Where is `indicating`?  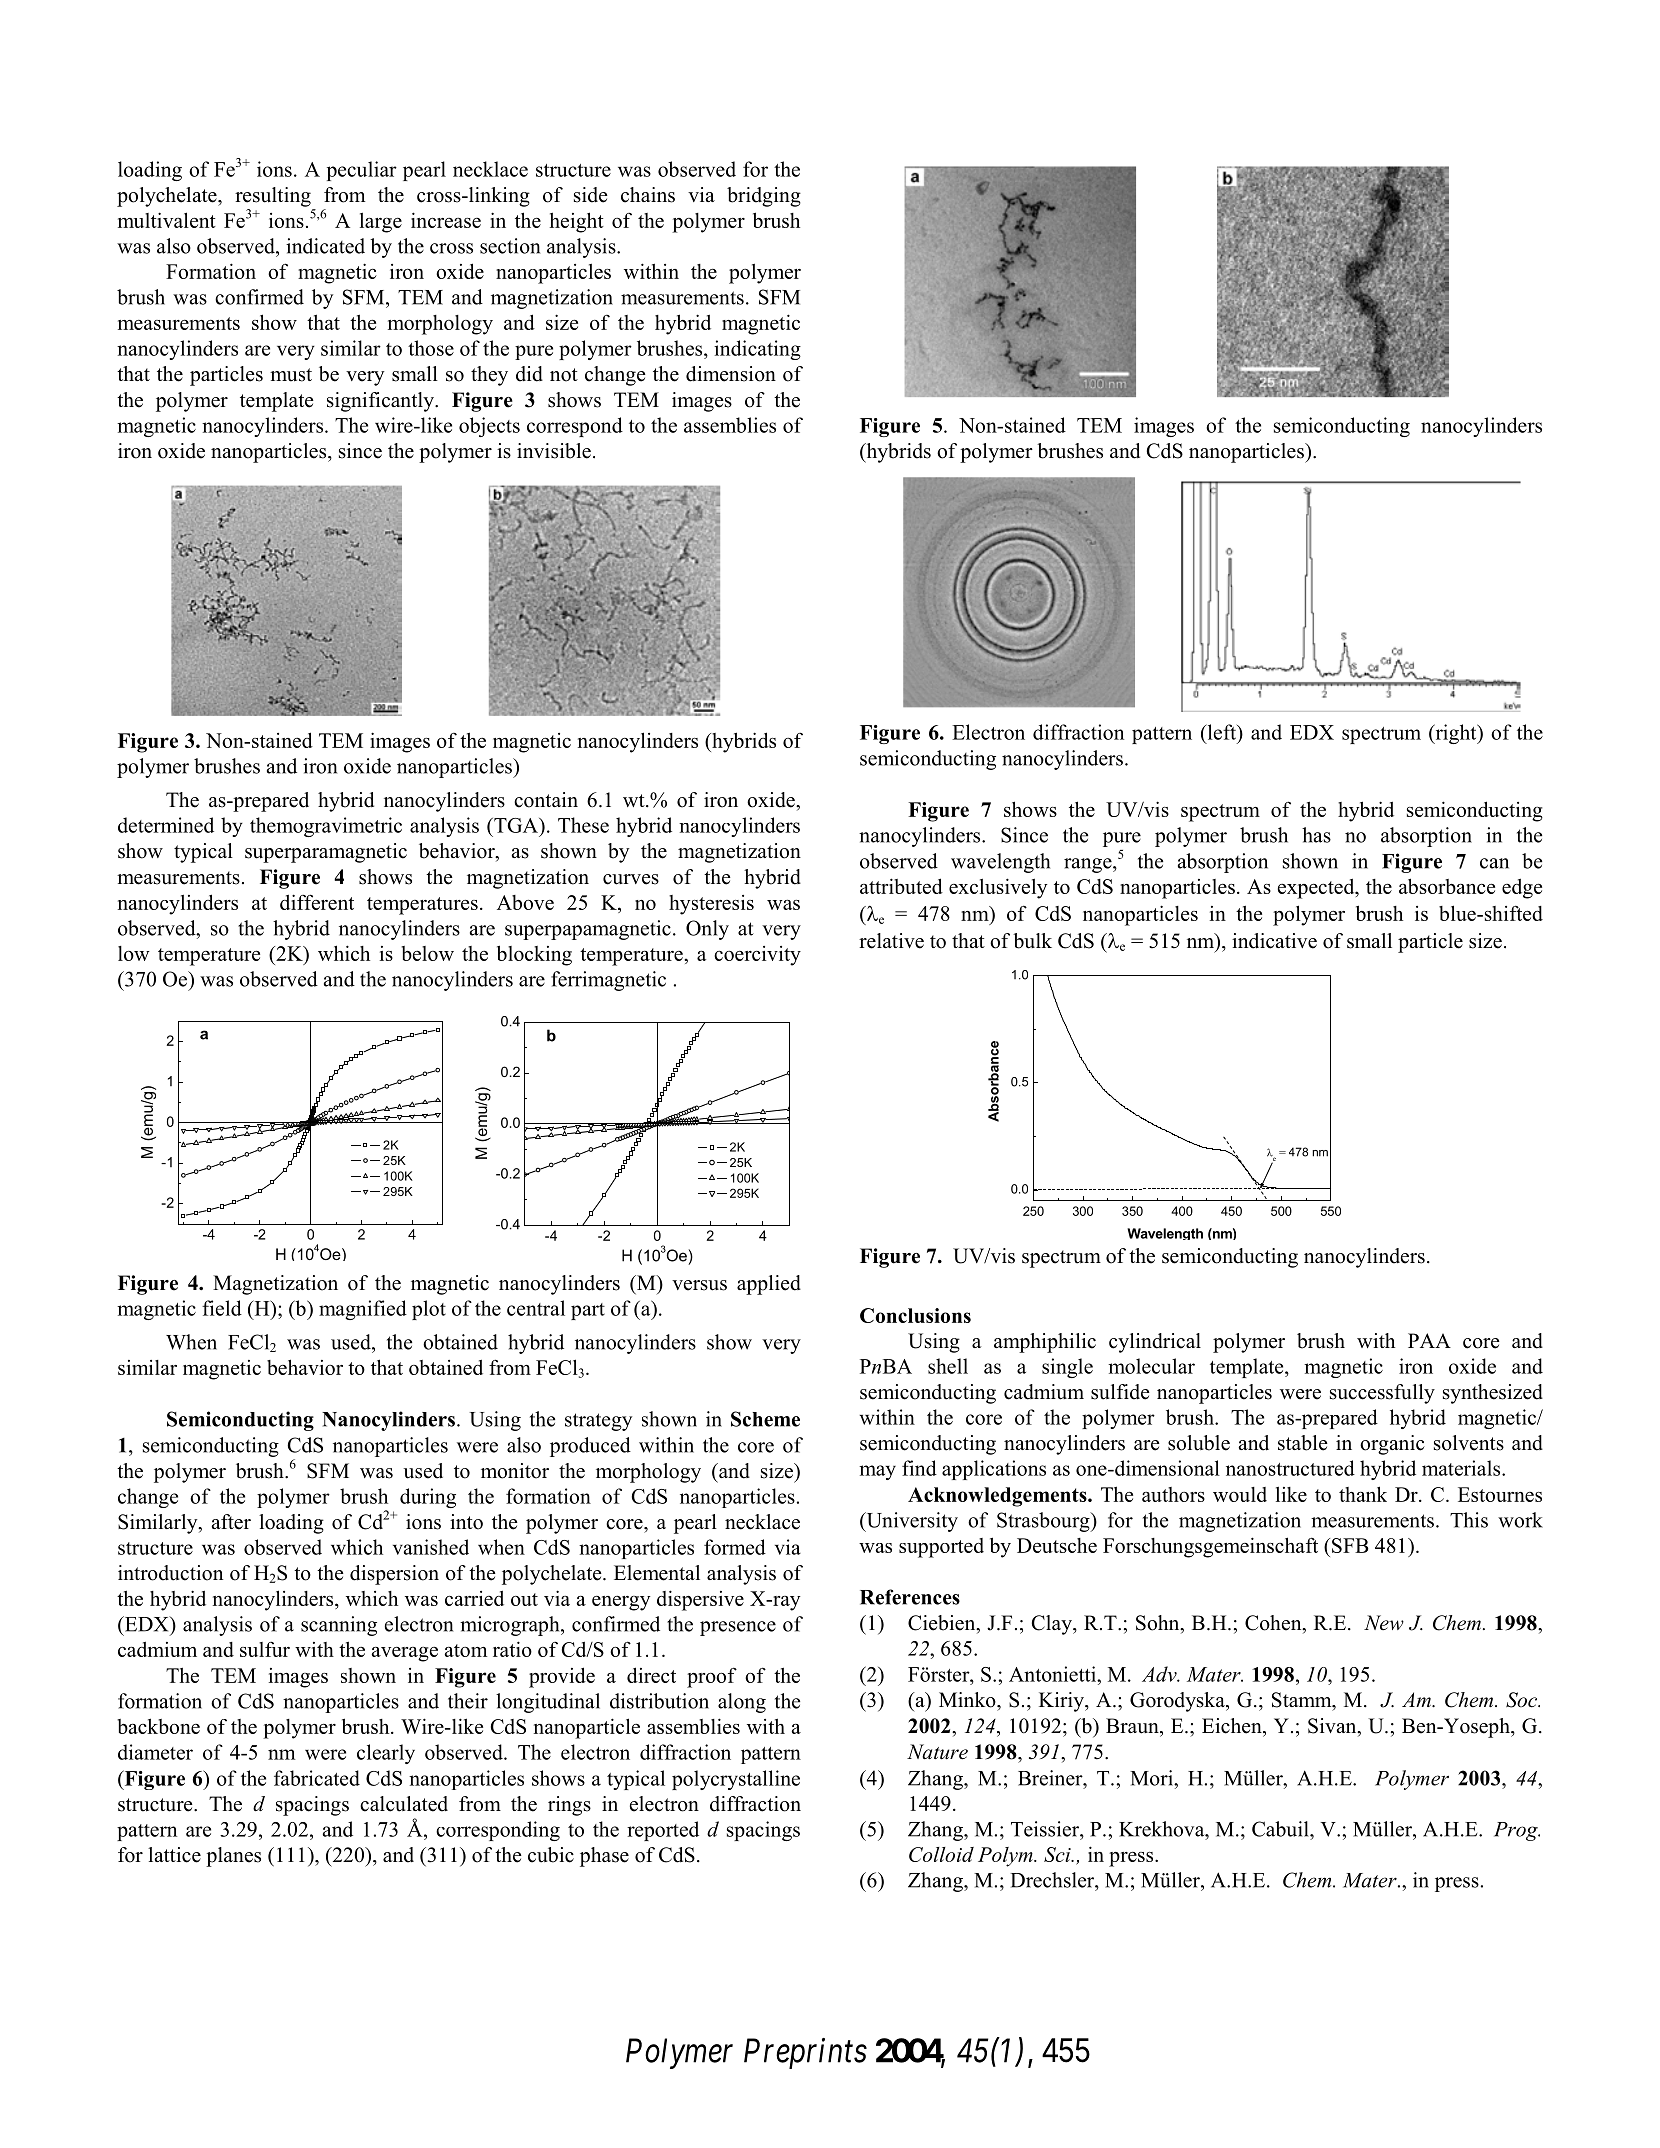
indicating is located at coordinates (757, 350).
